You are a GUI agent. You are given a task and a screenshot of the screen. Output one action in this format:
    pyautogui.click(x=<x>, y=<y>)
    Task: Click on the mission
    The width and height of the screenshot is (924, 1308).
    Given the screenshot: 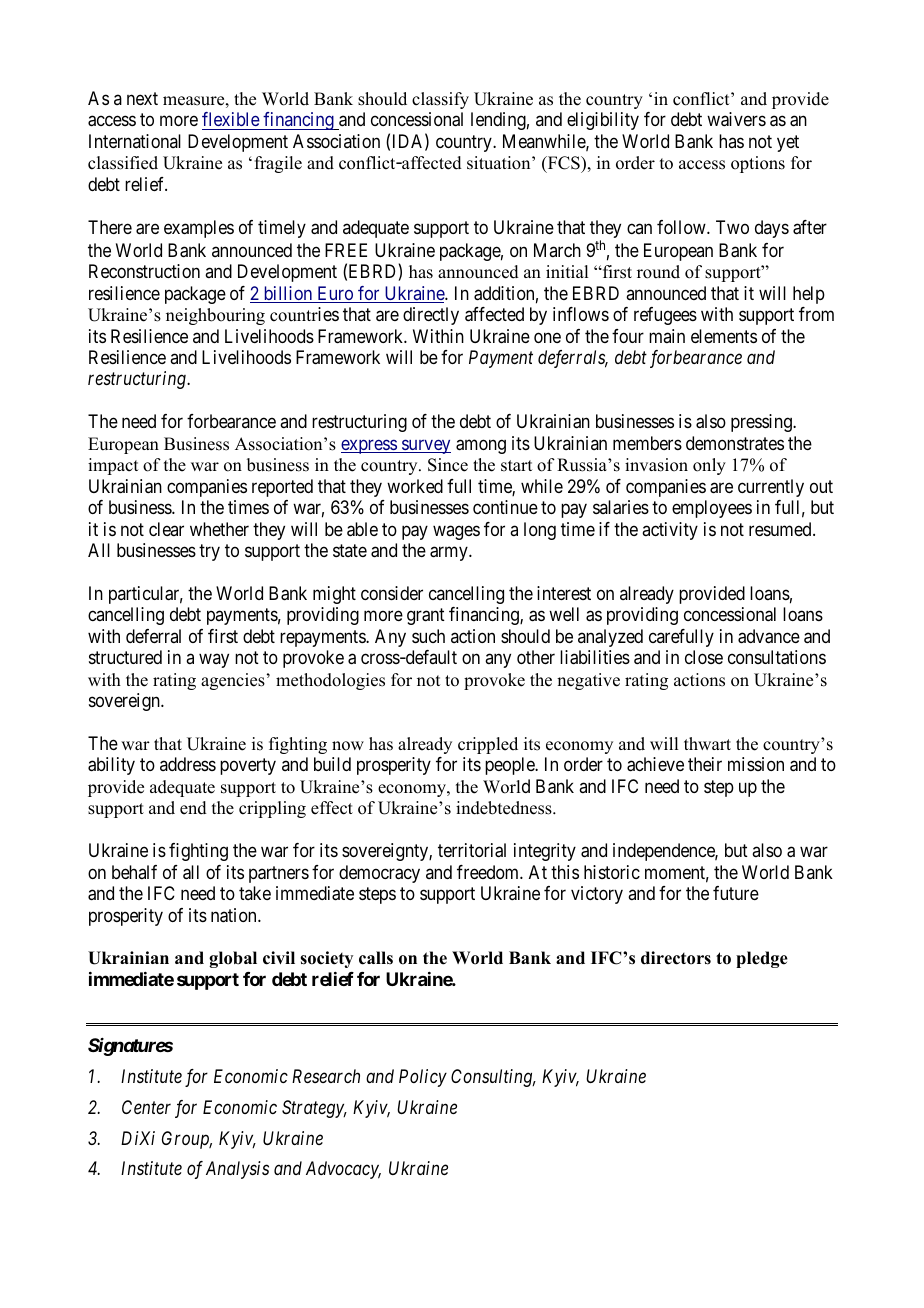 What is the action you would take?
    pyautogui.click(x=756, y=764)
